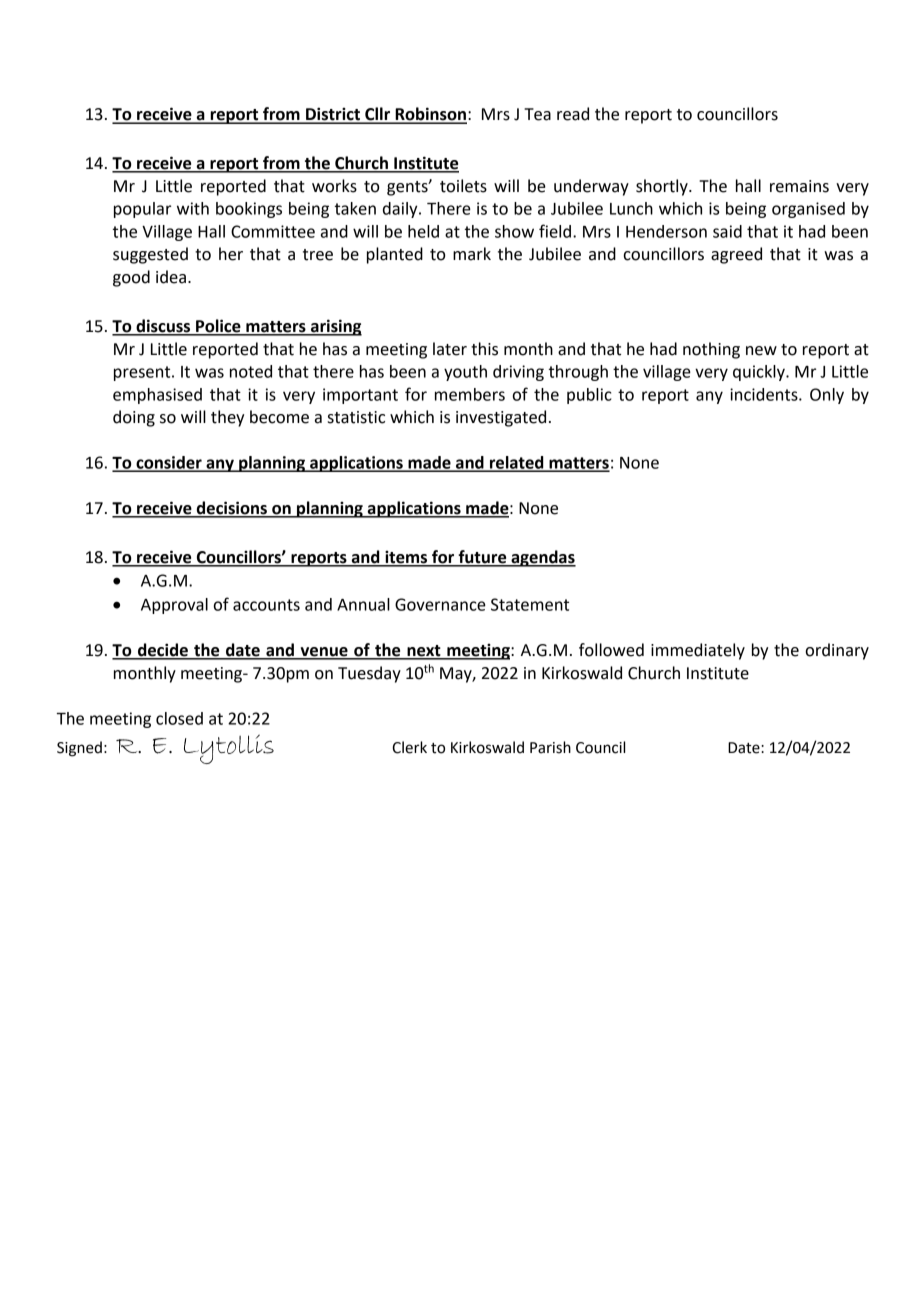 The width and height of the screenshot is (924, 1308). Describe the element at coordinates (179, 718) in the screenshot. I see `closed` at that location.
